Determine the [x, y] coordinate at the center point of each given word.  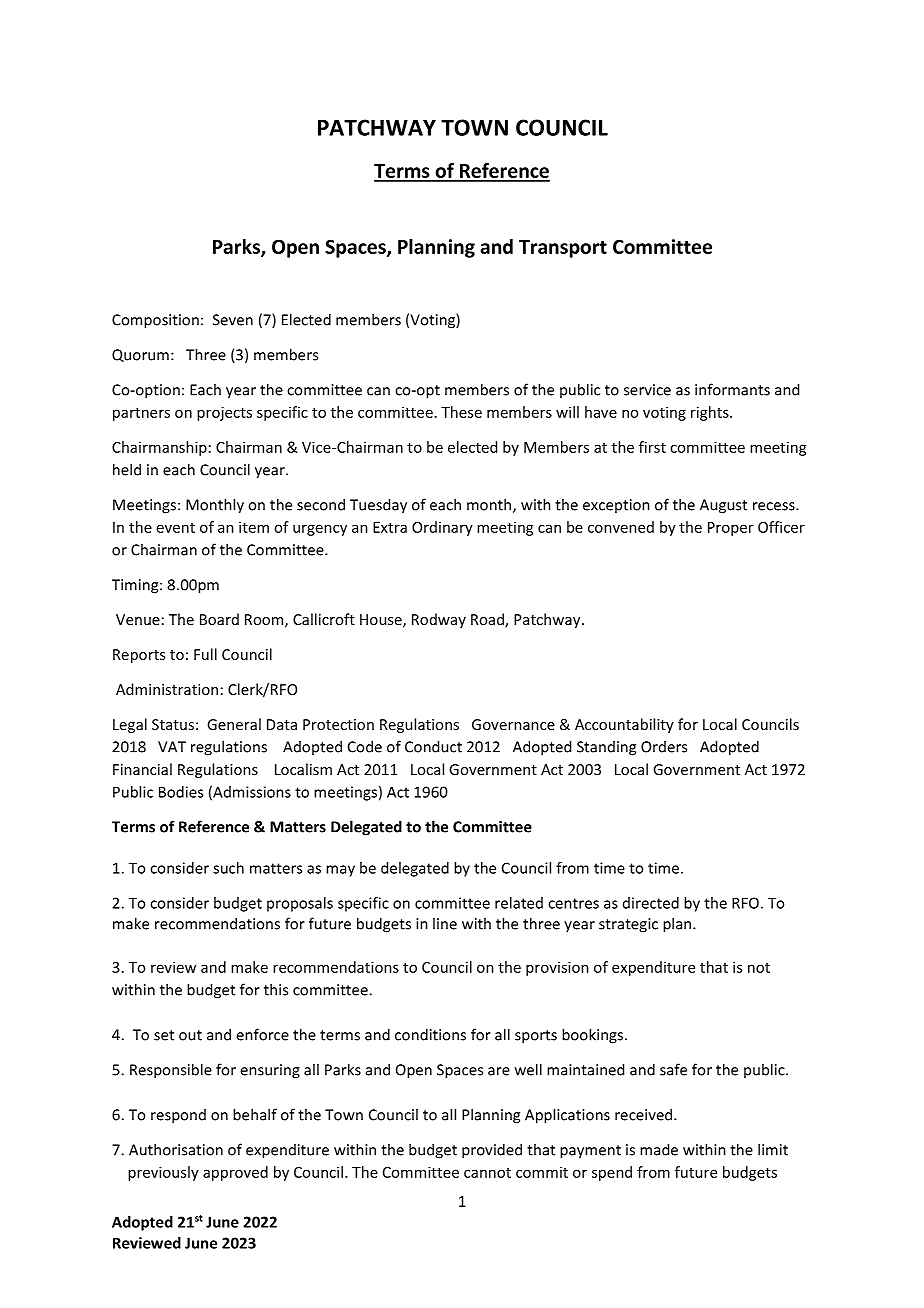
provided [492, 1151]
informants [732, 389]
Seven [233, 320]
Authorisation [176, 1149]
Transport [563, 249]
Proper [731, 529]
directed [651, 903]
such [228, 868]
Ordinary [442, 528]
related [519, 903]
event [176, 528]
